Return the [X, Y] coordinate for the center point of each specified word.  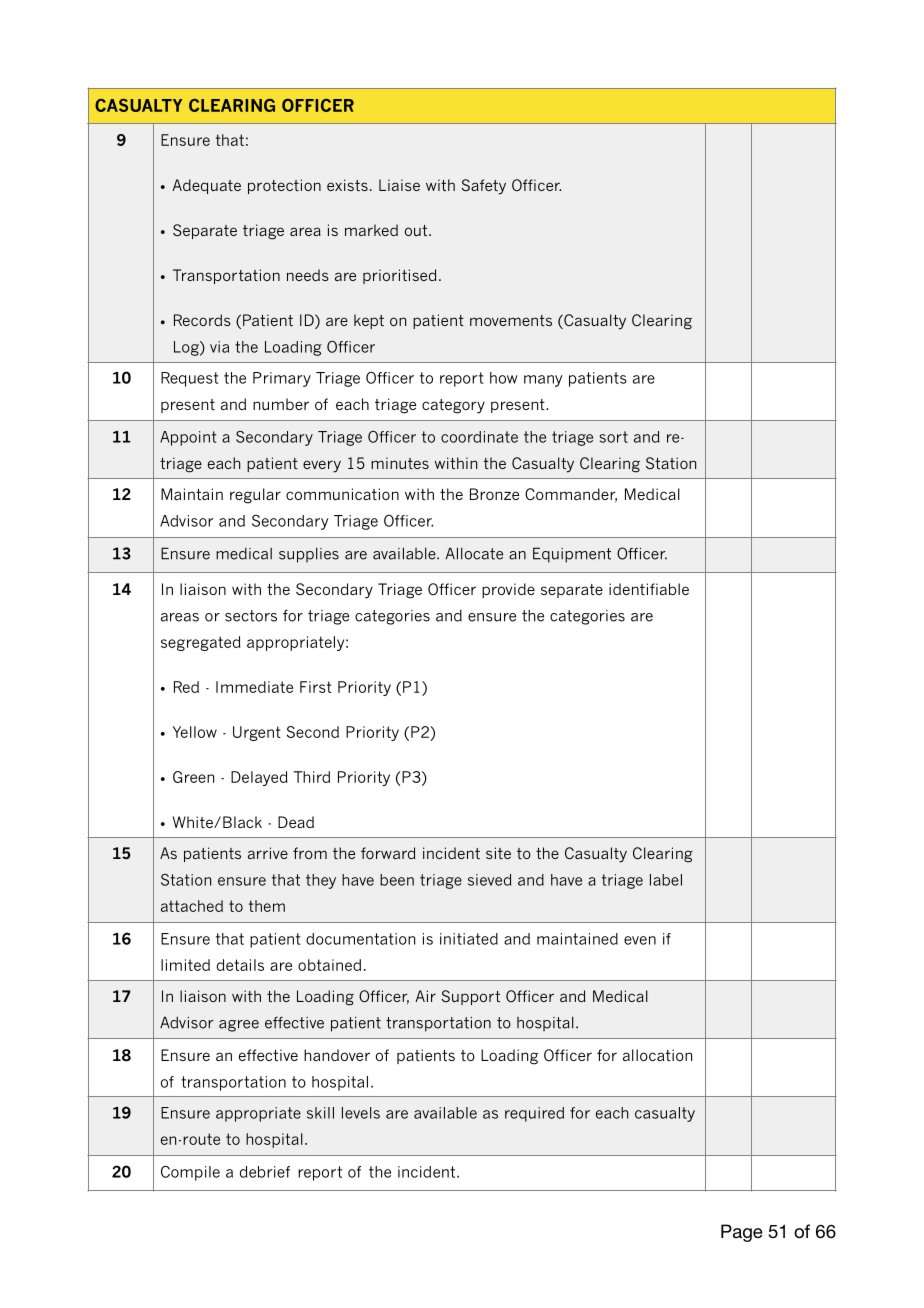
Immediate [254, 687]
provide [508, 590]
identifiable [649, 589]
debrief [265, 1172]
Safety [484, 187]
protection [284, 186]
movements [511, 320]
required [534, 1114]
